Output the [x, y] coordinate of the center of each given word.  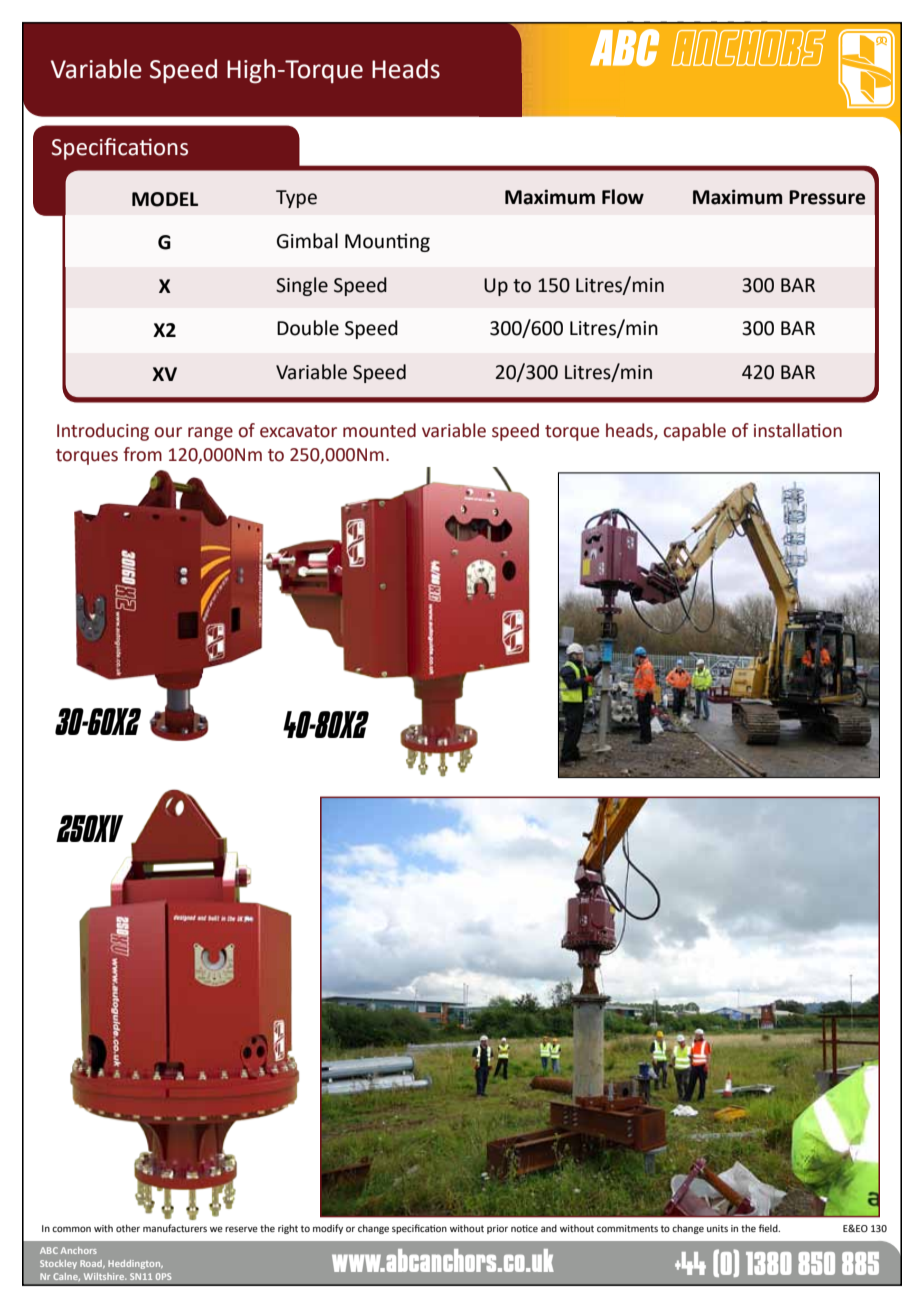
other [128, 1228]
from [142, 454]
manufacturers [175, 1228]
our [168, 432]
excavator [298, 431]
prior [497, 1229]
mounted [379, 430]
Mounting [387, 242]
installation [798, 430]
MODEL [165, 199]
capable [695, 432]
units [717, 1228]
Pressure [827, 197]
